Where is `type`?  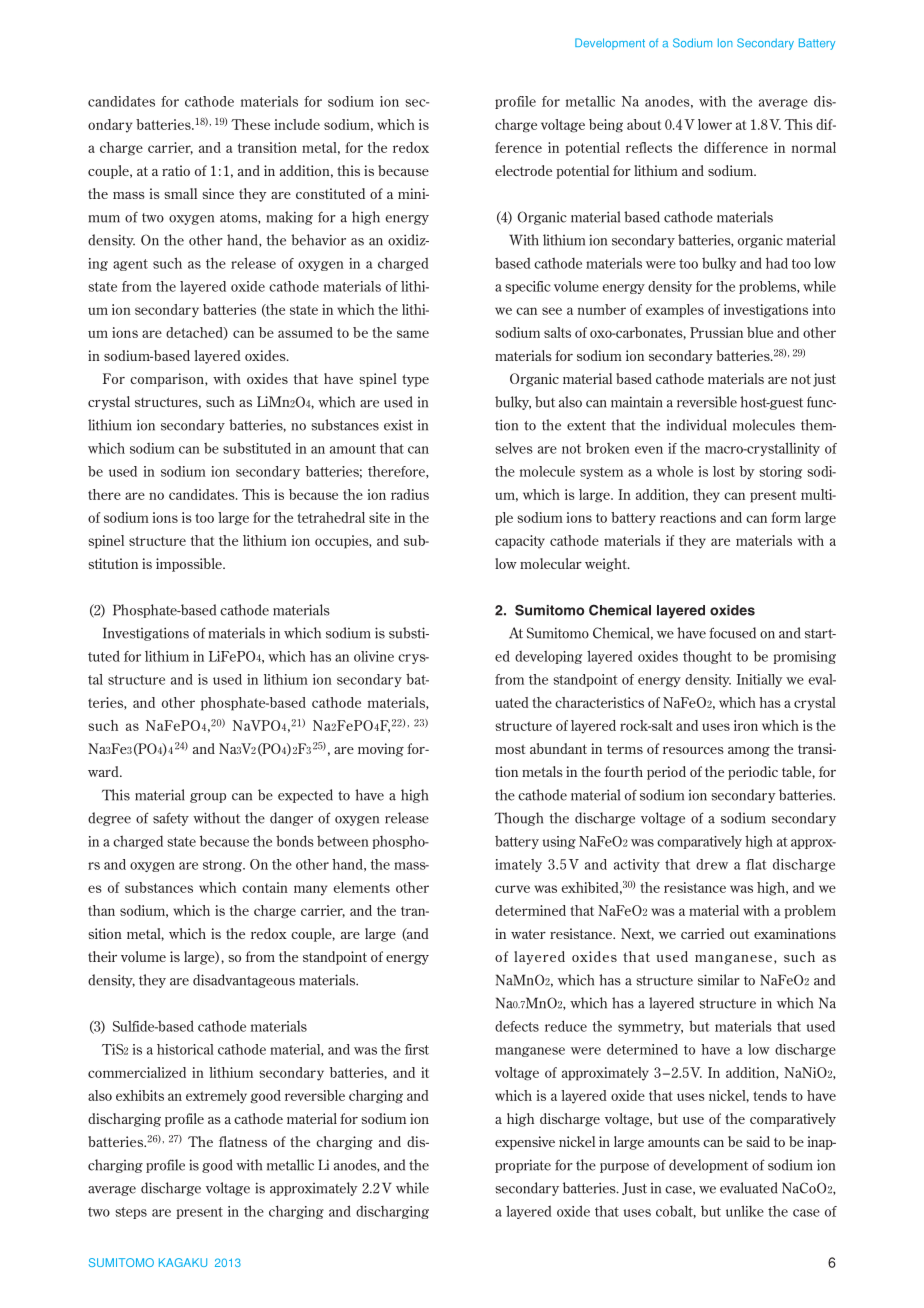 type is located at coordinates (415, 380).
